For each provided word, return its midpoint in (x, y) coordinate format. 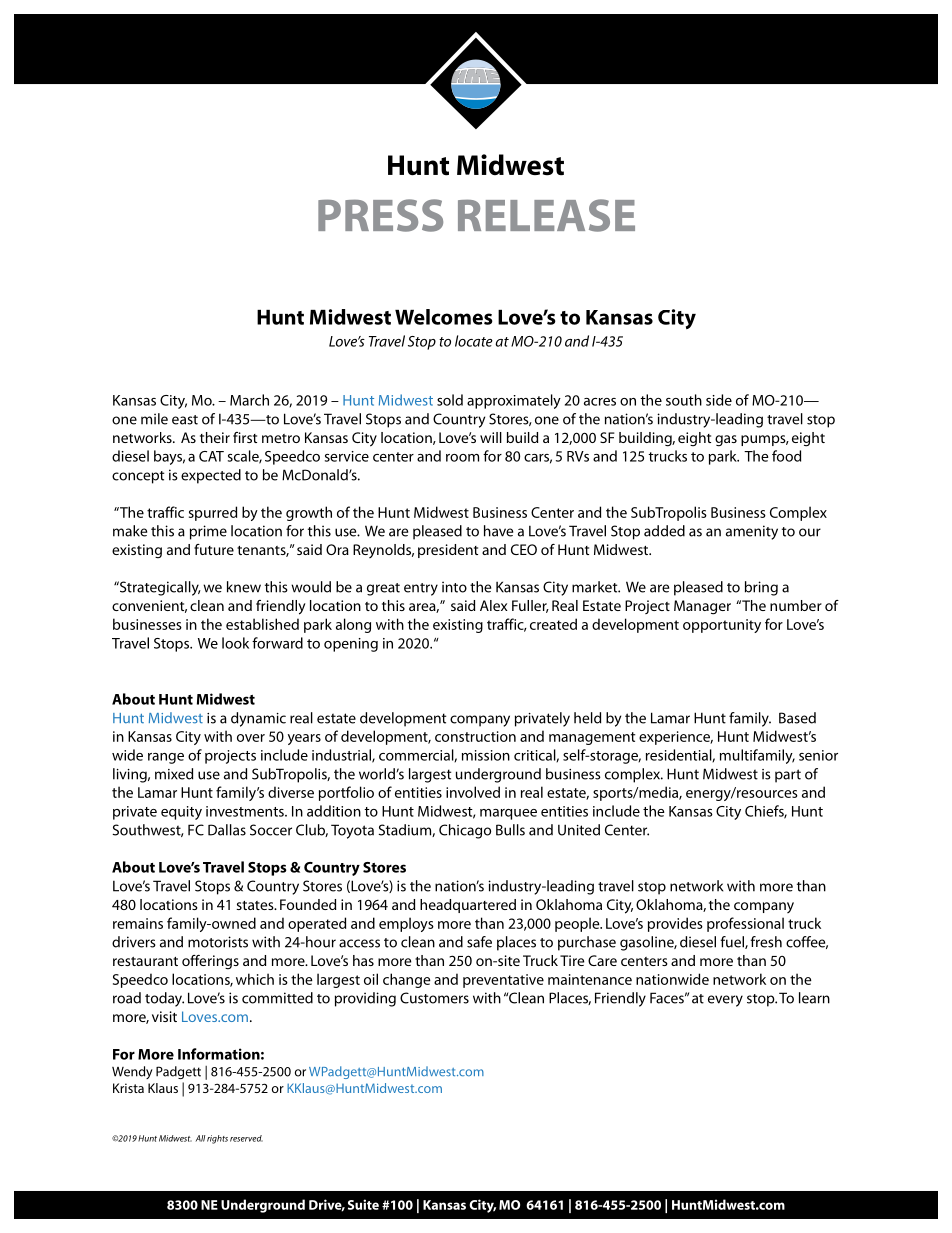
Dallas (227, 830)
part (788, 776)
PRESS (380, 215)
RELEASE (546, 215)
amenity (752, 532)
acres (600, 402)
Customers (434, 998)
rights (217, 1139)
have (498, 531)
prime (208, 532)
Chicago (465, 831)
